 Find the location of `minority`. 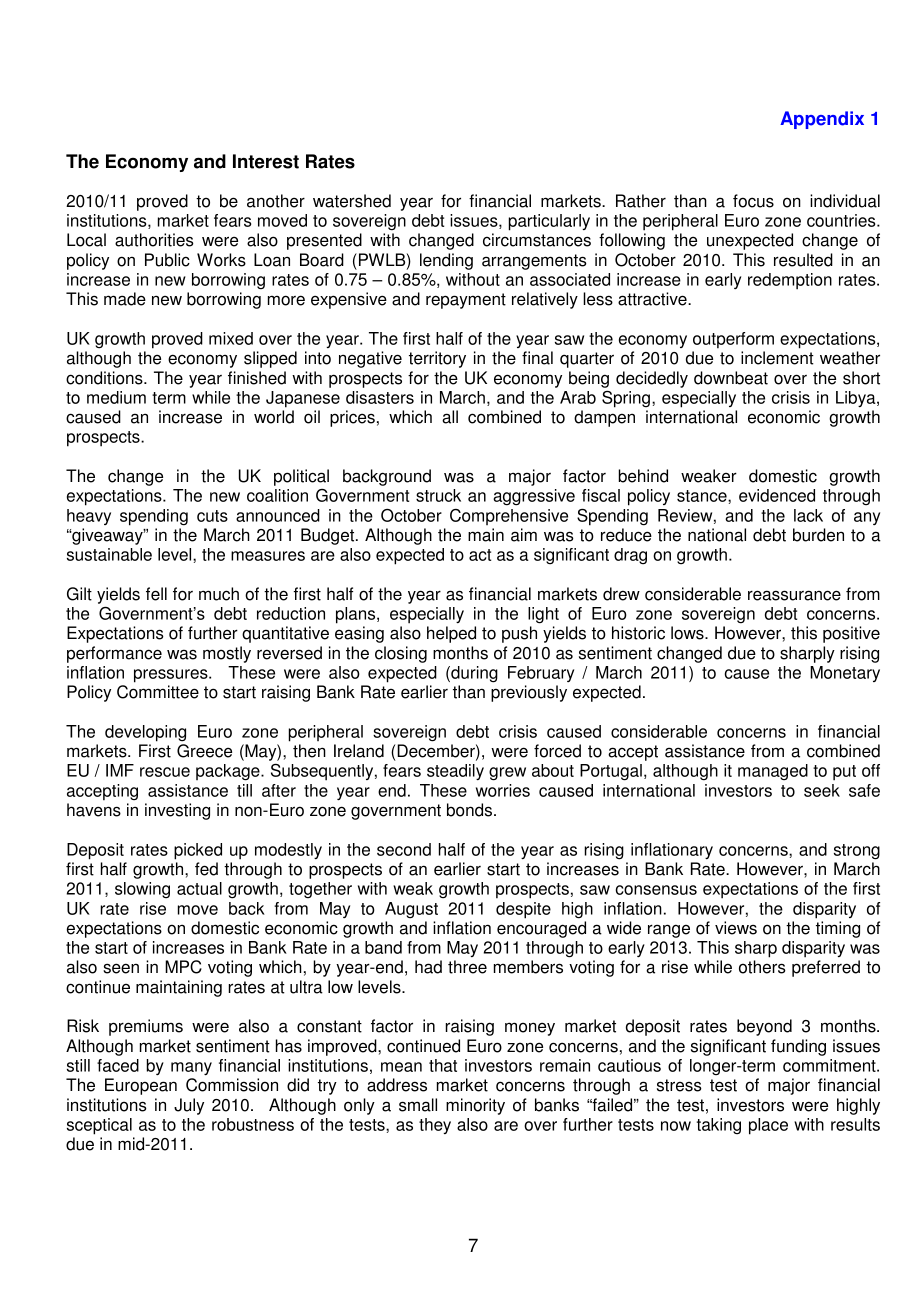

minority is located at coordinates (475, 1106).
